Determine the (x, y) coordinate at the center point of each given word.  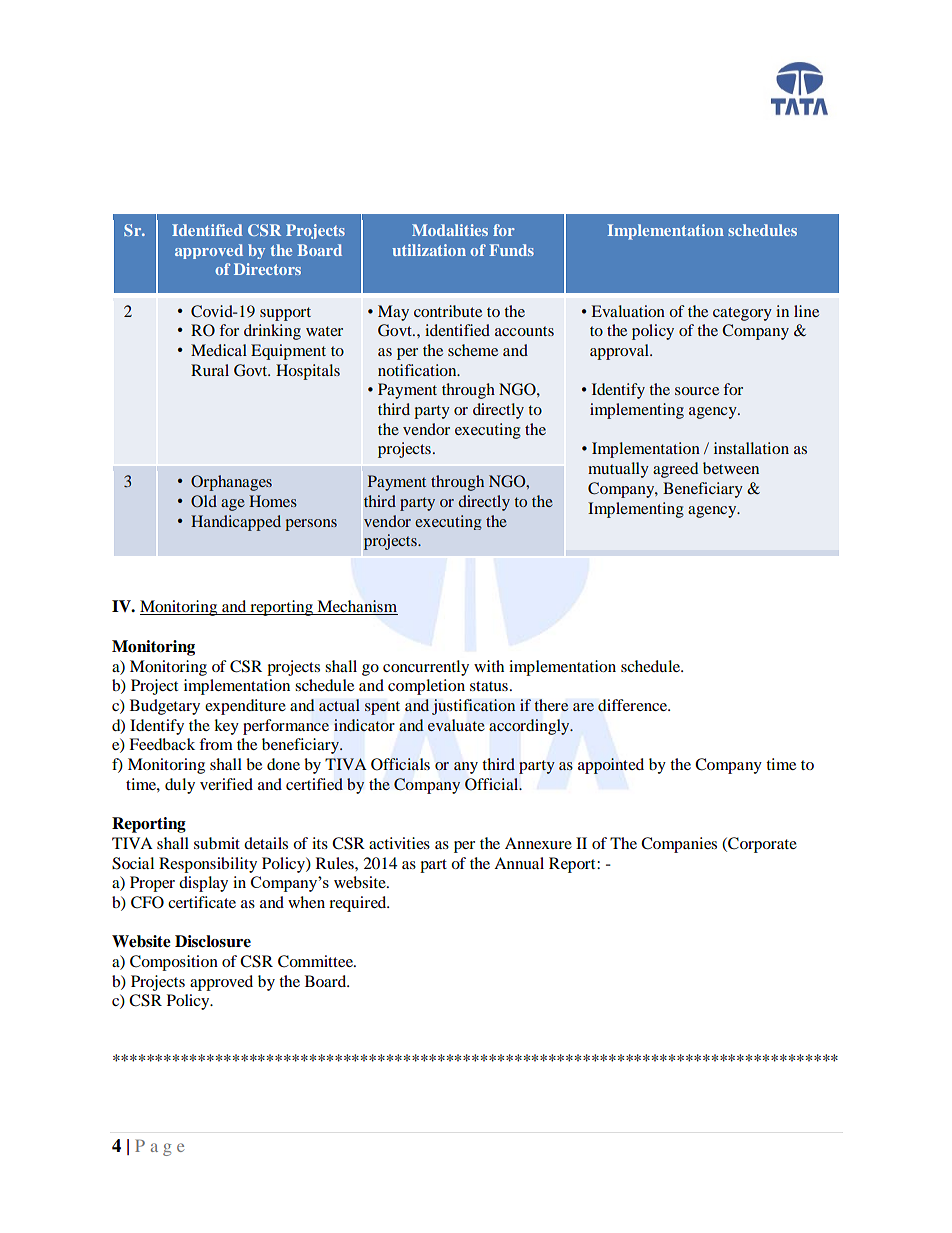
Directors (267, 269)
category (742, 314)
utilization (429, 250)
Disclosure (213, 941)
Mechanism (356, 607)
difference (634, 705)
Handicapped (236, 523)
